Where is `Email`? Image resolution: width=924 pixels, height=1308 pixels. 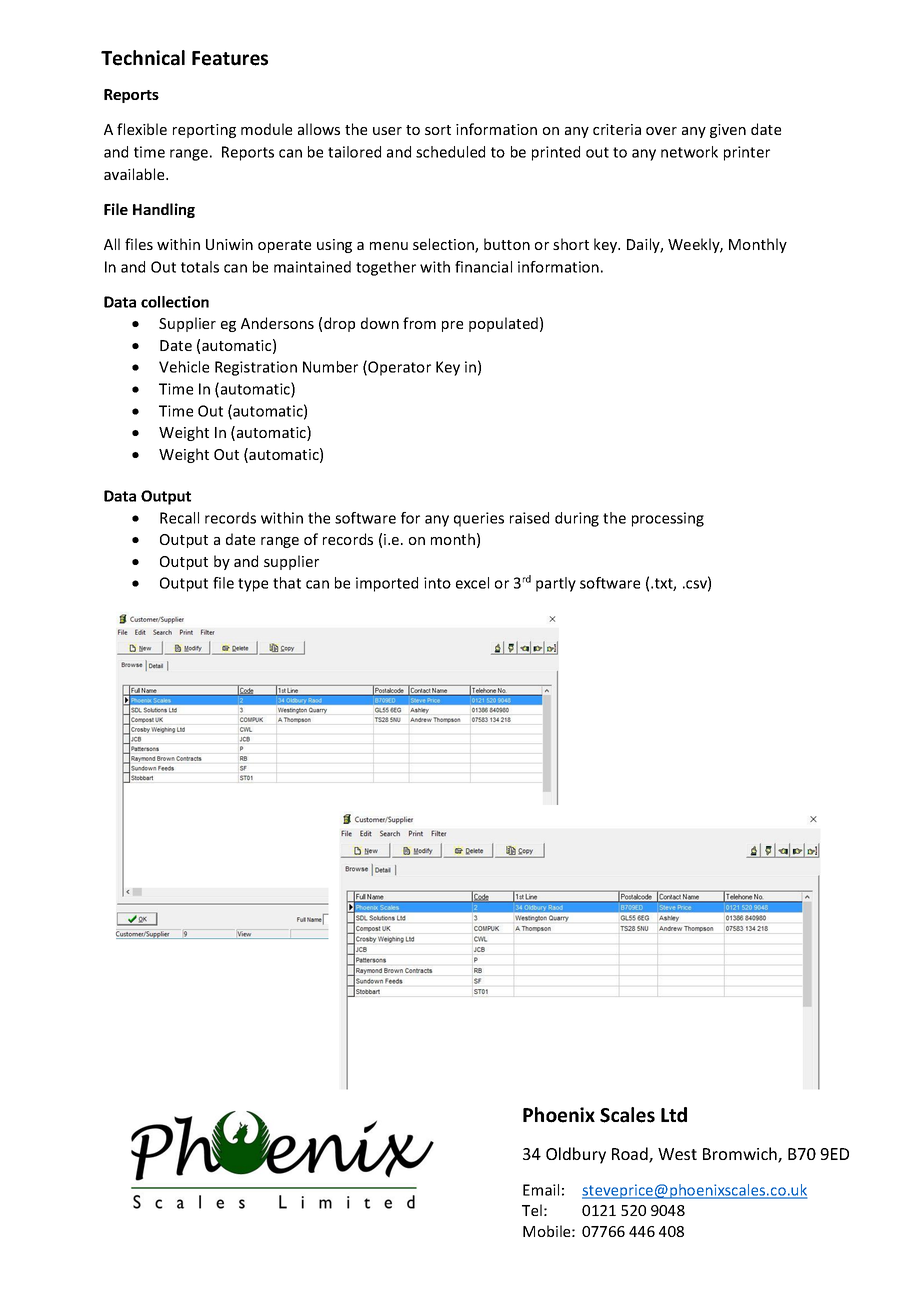 Email is located at coordinates (541, 1190).
